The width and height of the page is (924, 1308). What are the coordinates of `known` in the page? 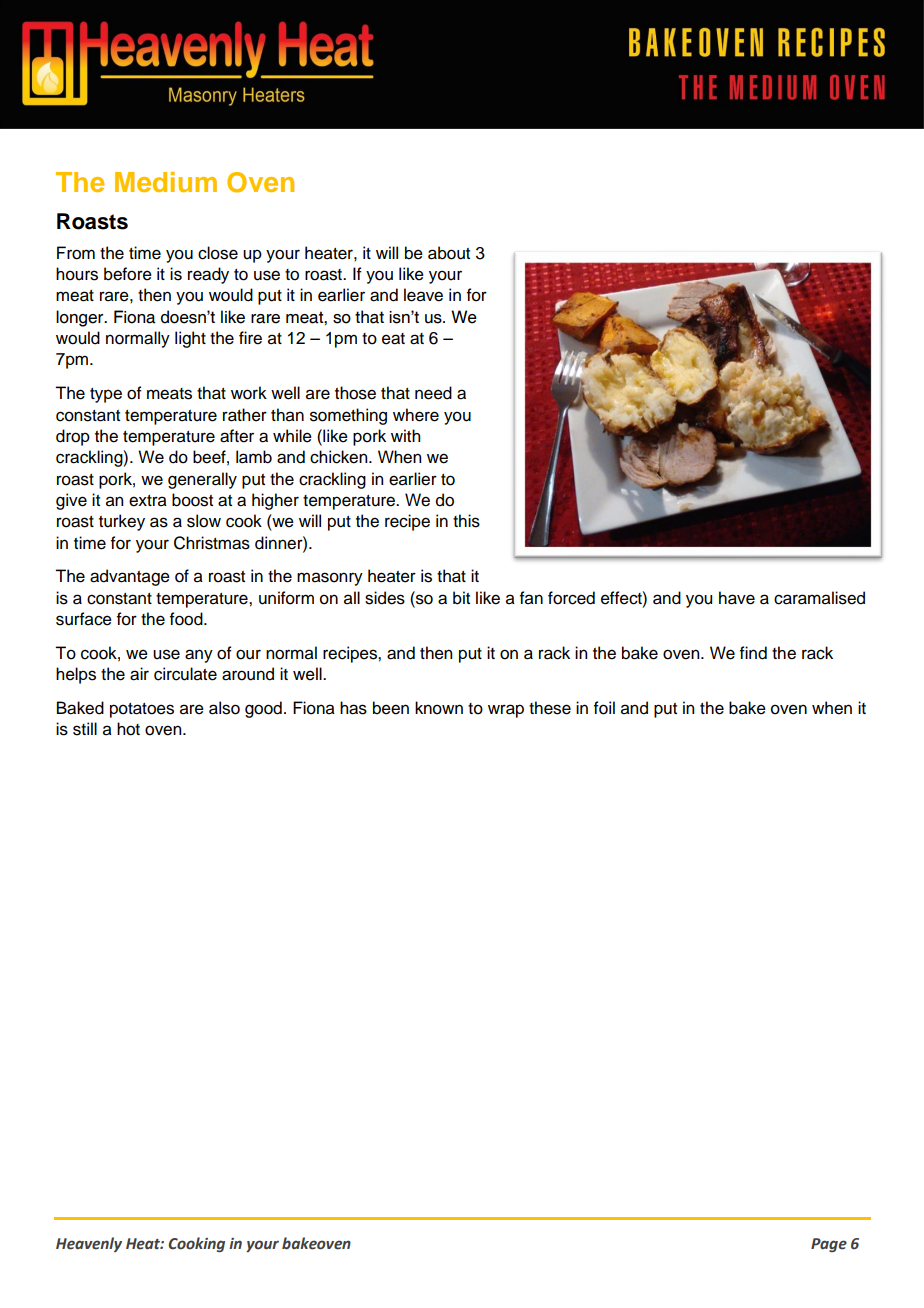 It's located at (439, 708).
